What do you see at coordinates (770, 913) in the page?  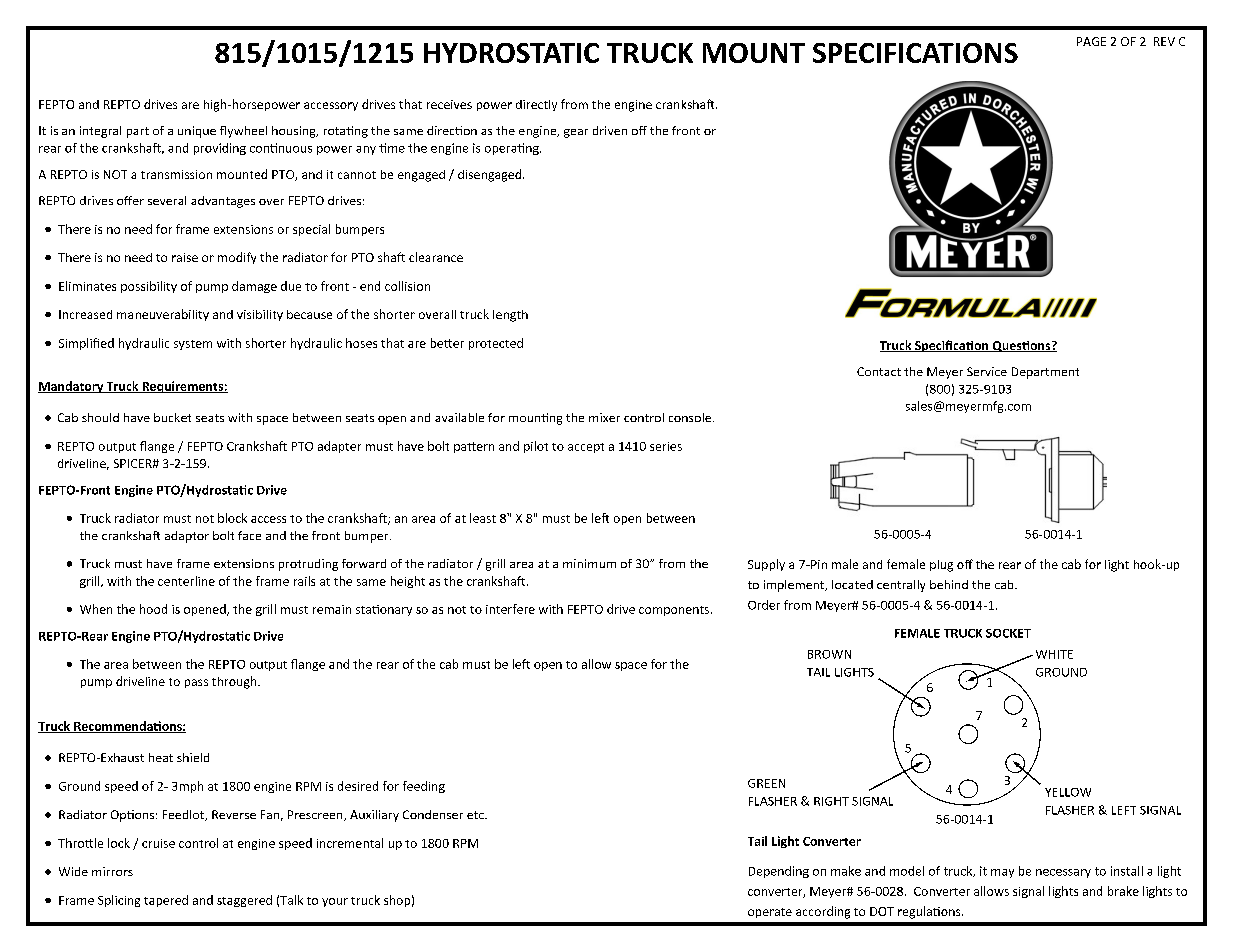 I see `operate` at bounding box center [770, 913].
